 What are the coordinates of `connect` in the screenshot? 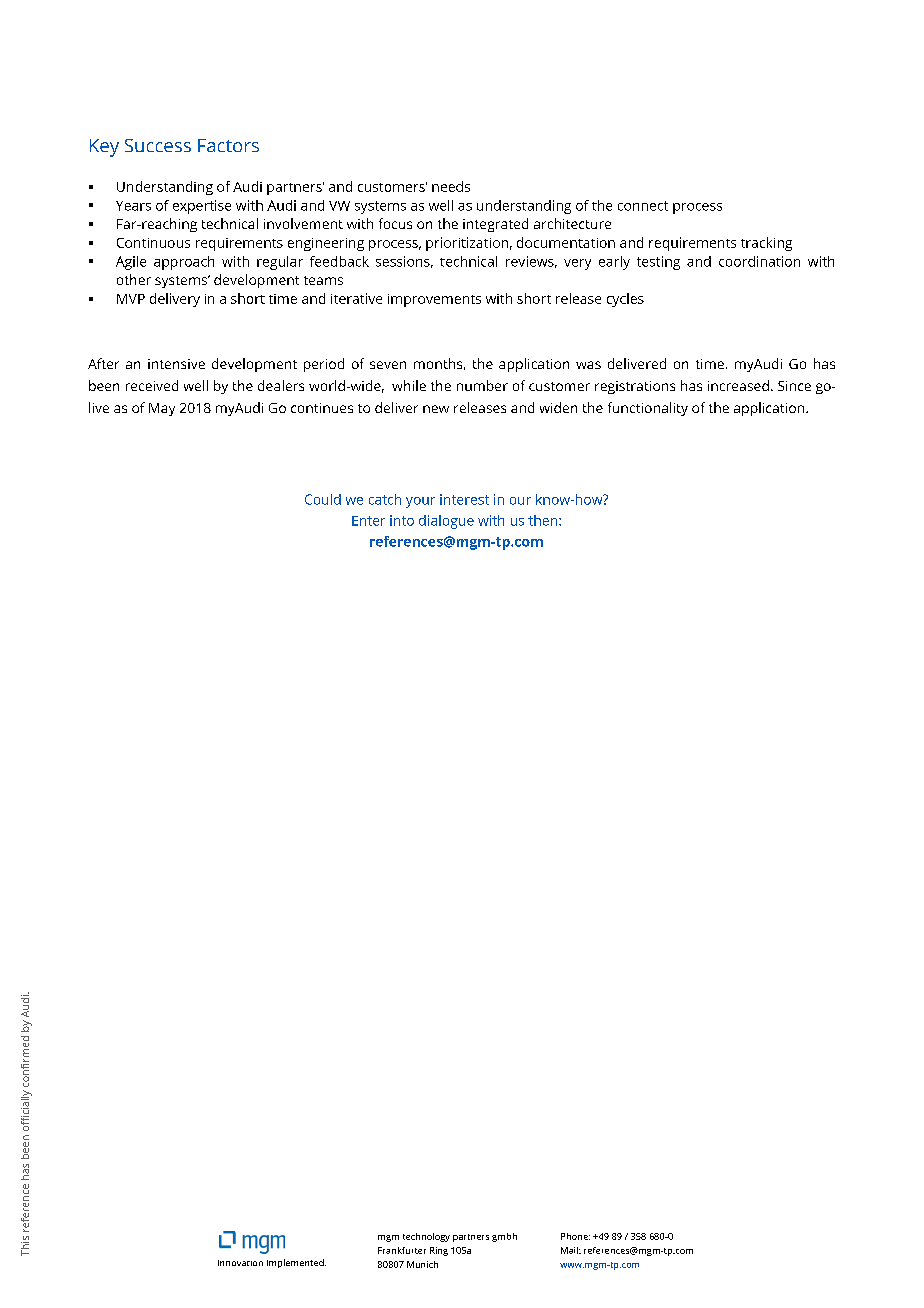 It's located at (643, 206).
